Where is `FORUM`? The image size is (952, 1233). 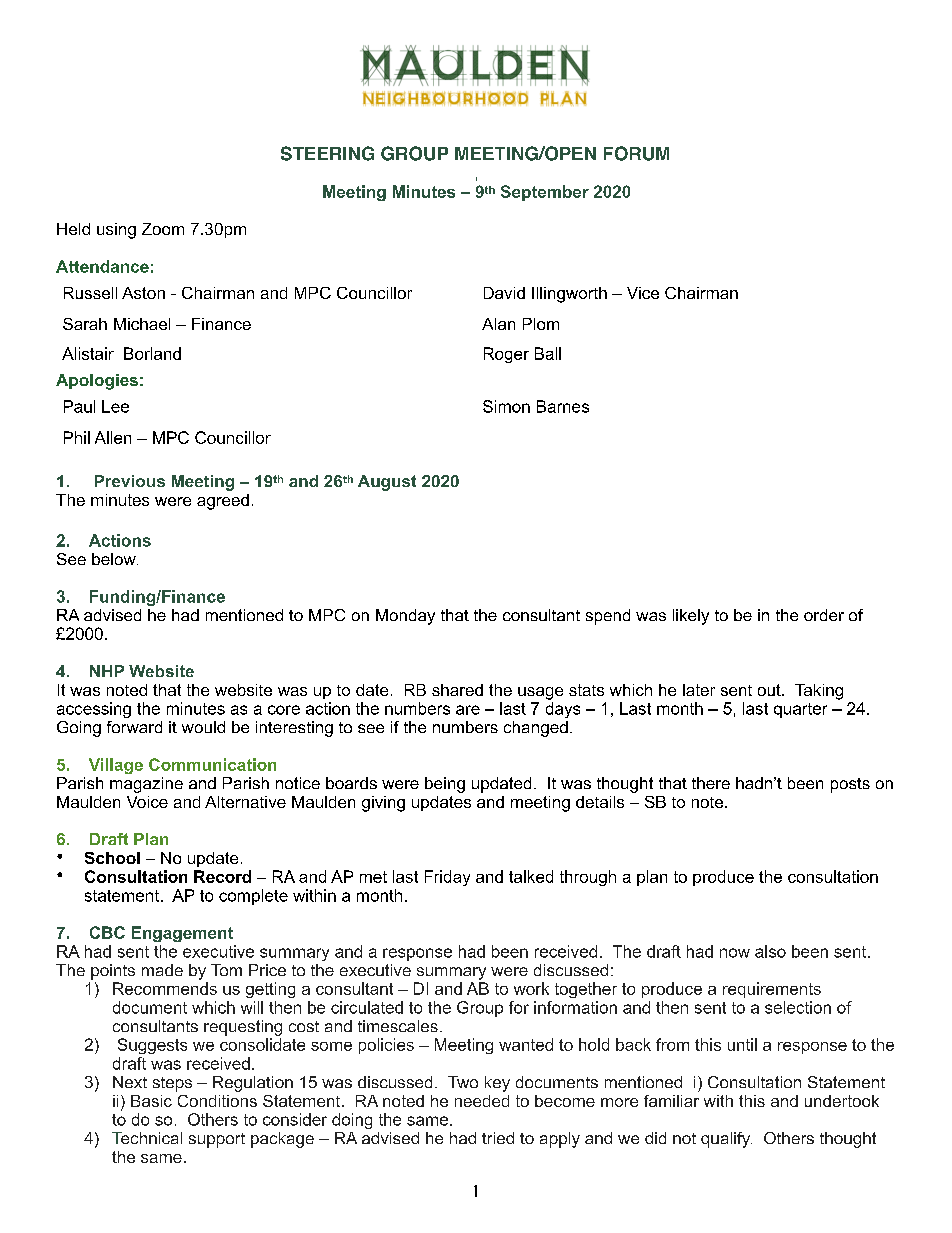 FORUM is located at coordinates (636, 153).
